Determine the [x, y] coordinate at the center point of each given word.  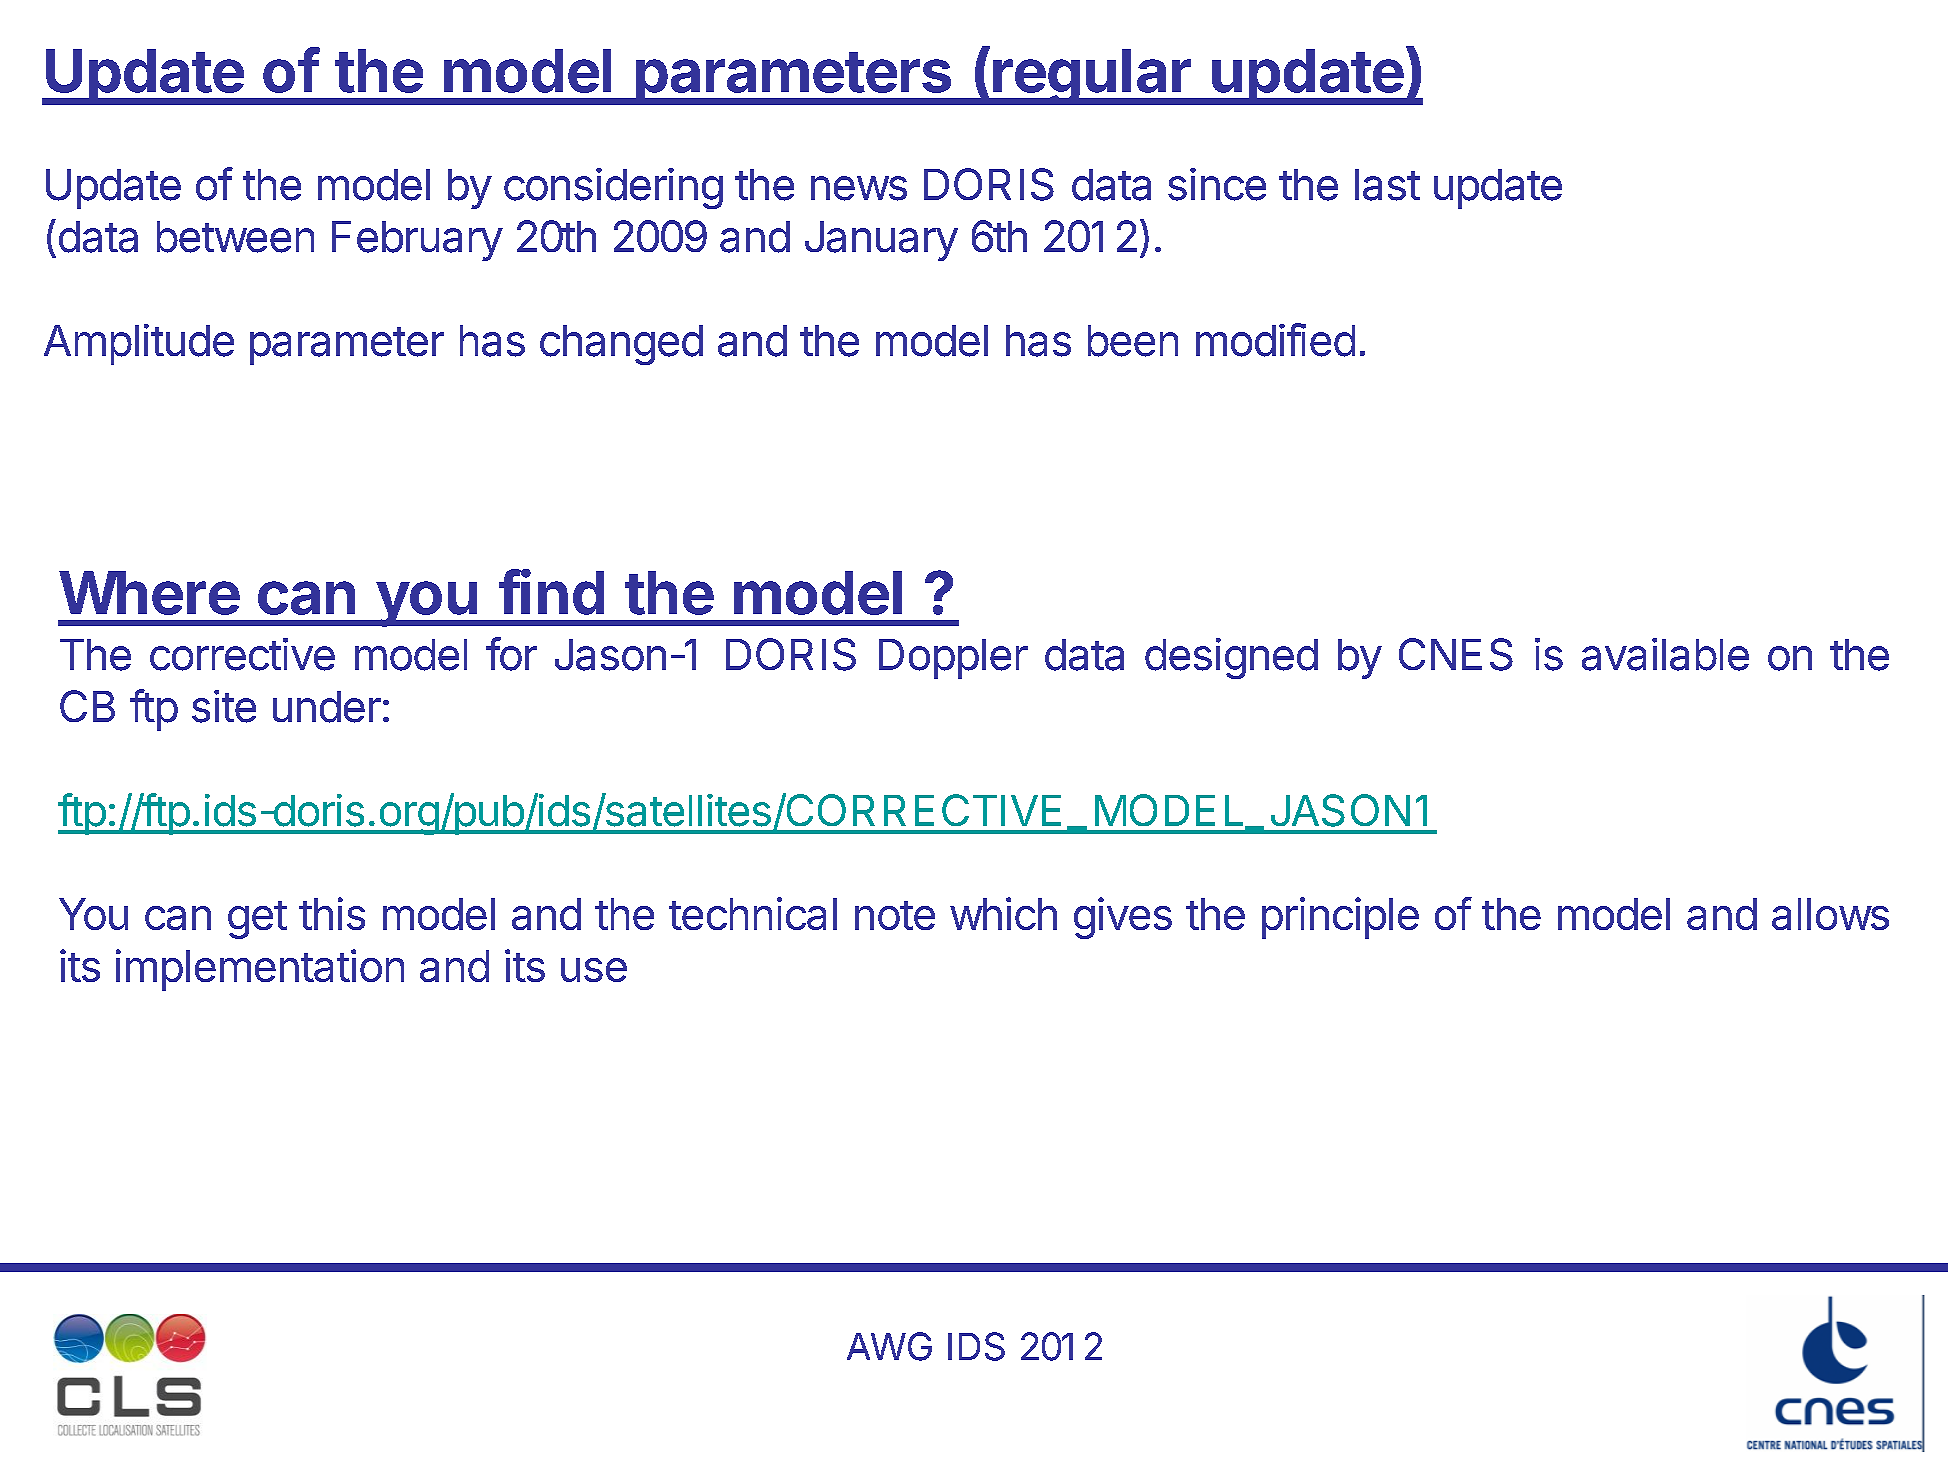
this [332, 913]
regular [1092, 77]
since [1217, 184]
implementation [260, 970]
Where [149, 593]
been [1133, 341]
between [235, 237]
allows [1830, 914]
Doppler [953, 659]
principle [1340, 918]
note [895, 915]
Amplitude [139, 344]
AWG [889, 1346]
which [1003, 913]
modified [1275, 340]
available [1665, 654]
